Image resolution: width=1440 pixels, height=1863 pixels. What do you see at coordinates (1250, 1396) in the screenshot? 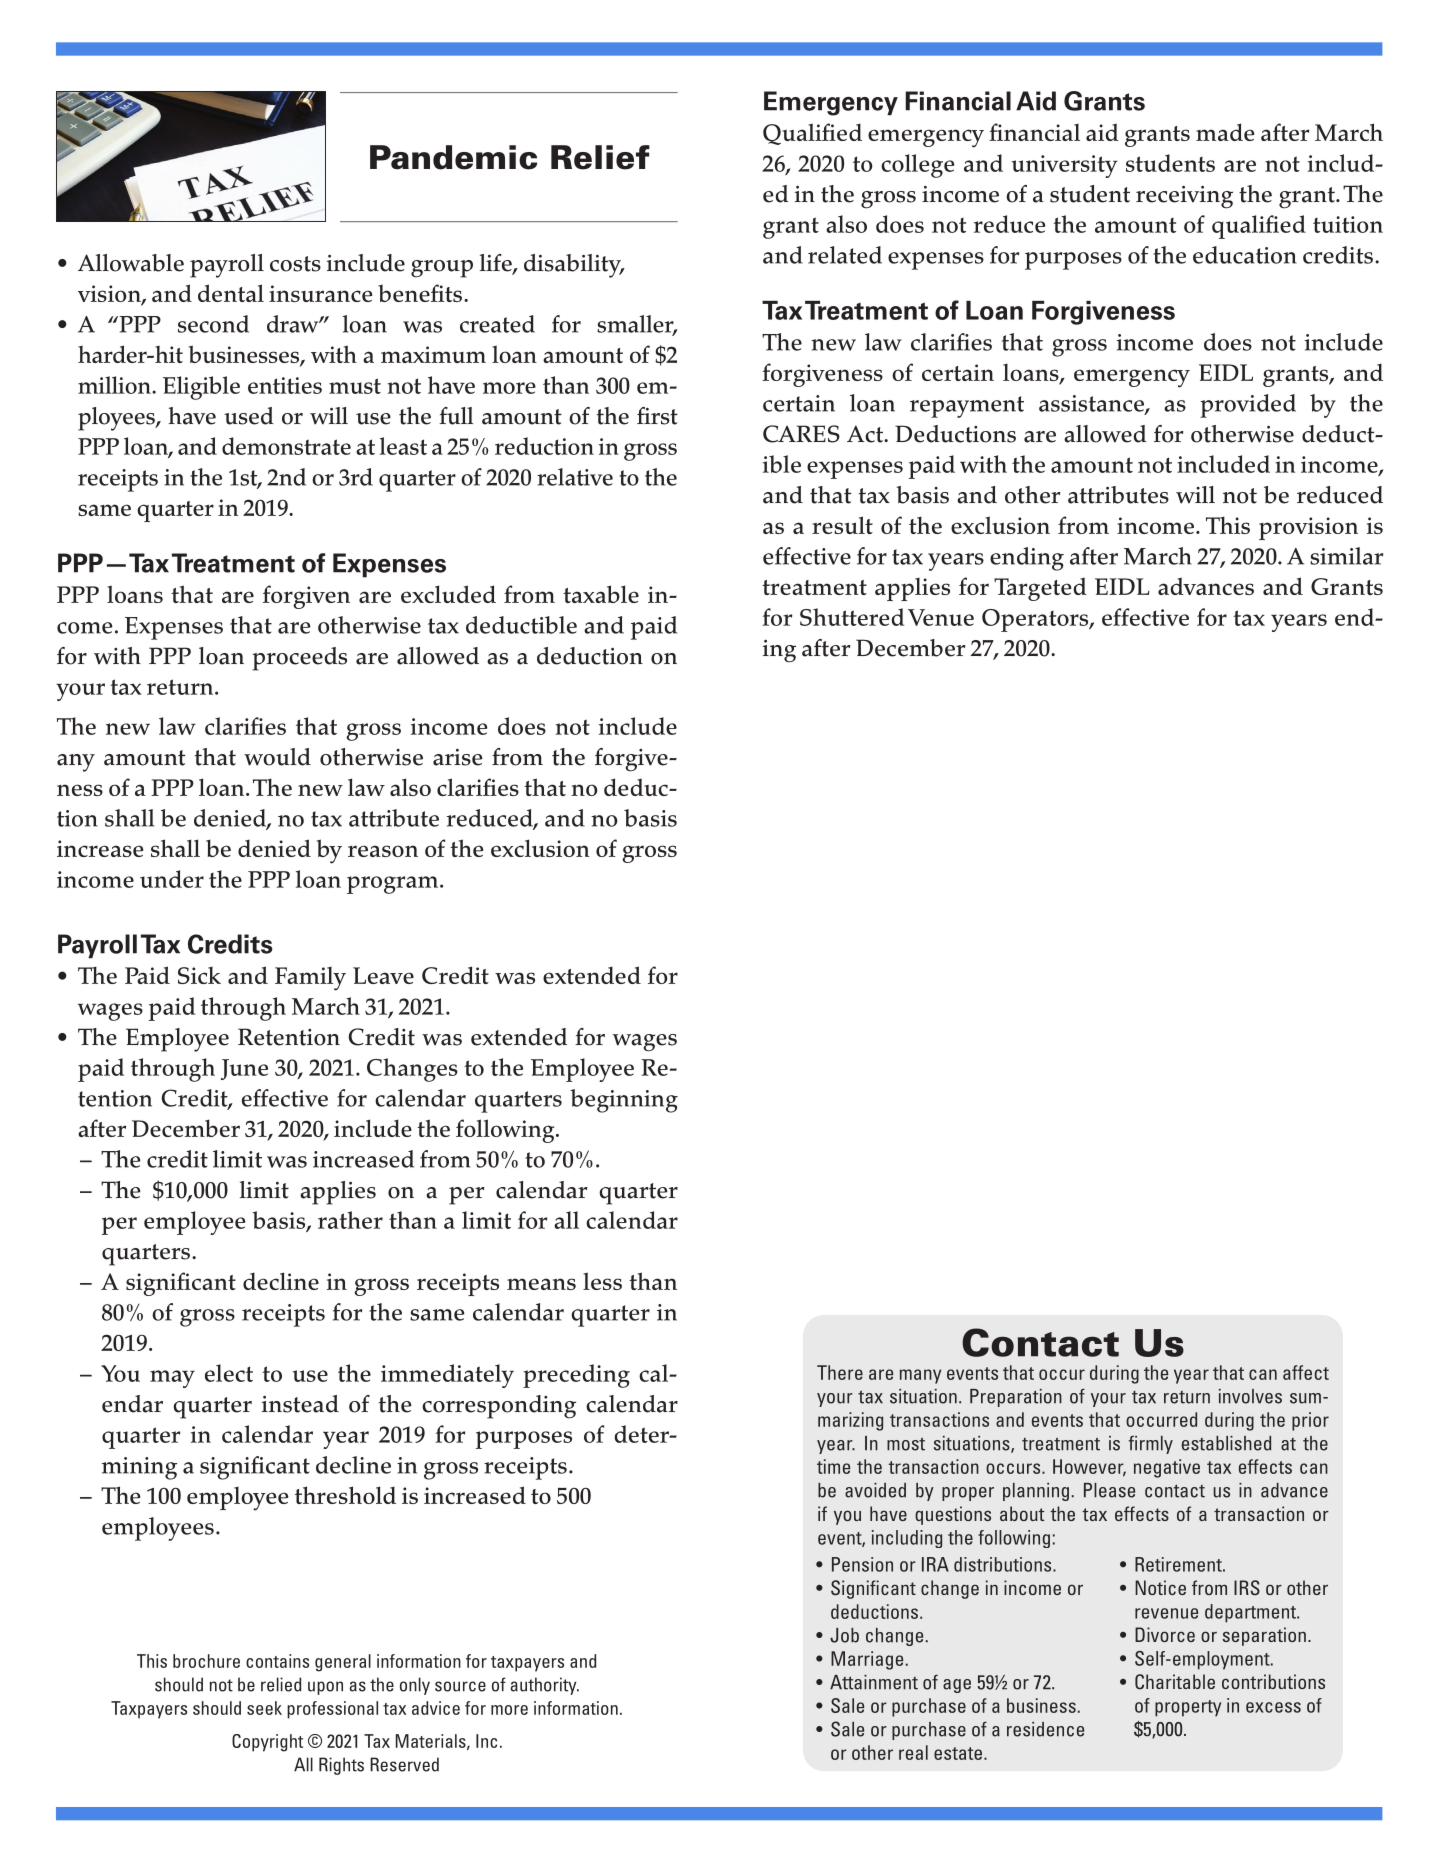
I see `involves` at bounding box center [1250, 1396].
